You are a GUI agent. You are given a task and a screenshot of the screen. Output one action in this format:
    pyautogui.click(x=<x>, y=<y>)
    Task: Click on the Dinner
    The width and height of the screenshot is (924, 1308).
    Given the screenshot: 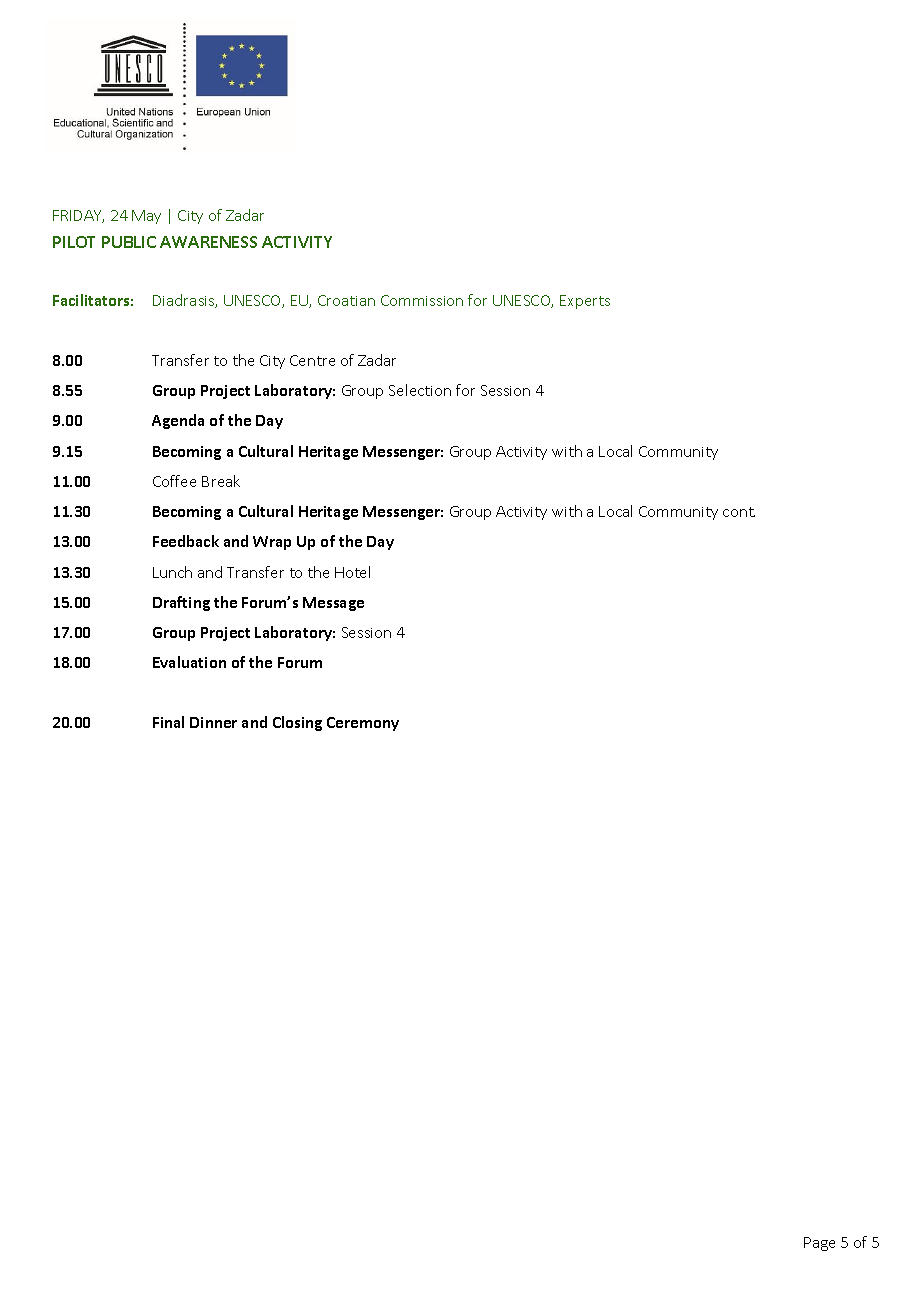 What is the action you would take?
    pyautogui.click(x=213, y=722)
